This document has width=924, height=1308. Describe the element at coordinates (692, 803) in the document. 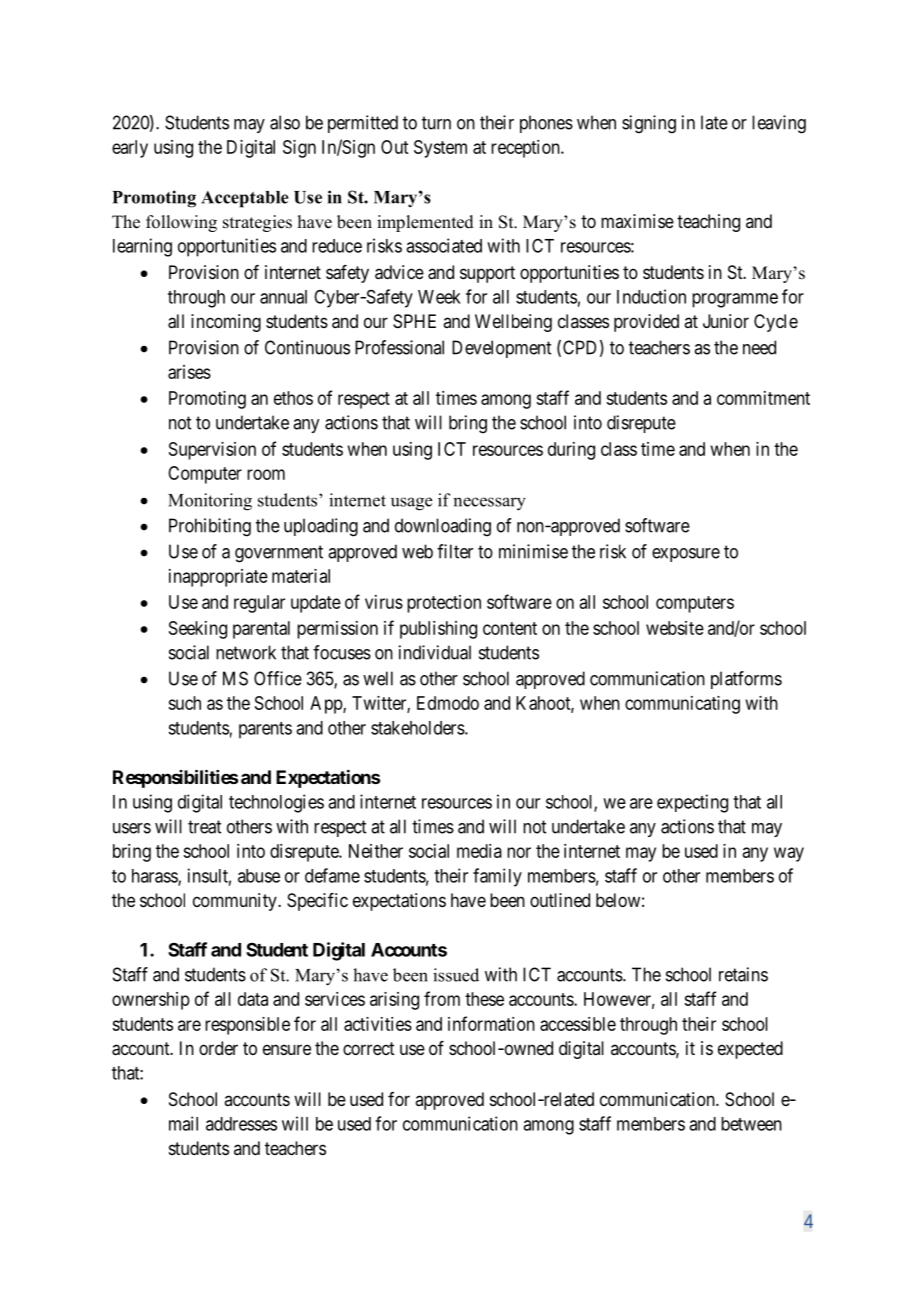

I see `expecting` at that location.
